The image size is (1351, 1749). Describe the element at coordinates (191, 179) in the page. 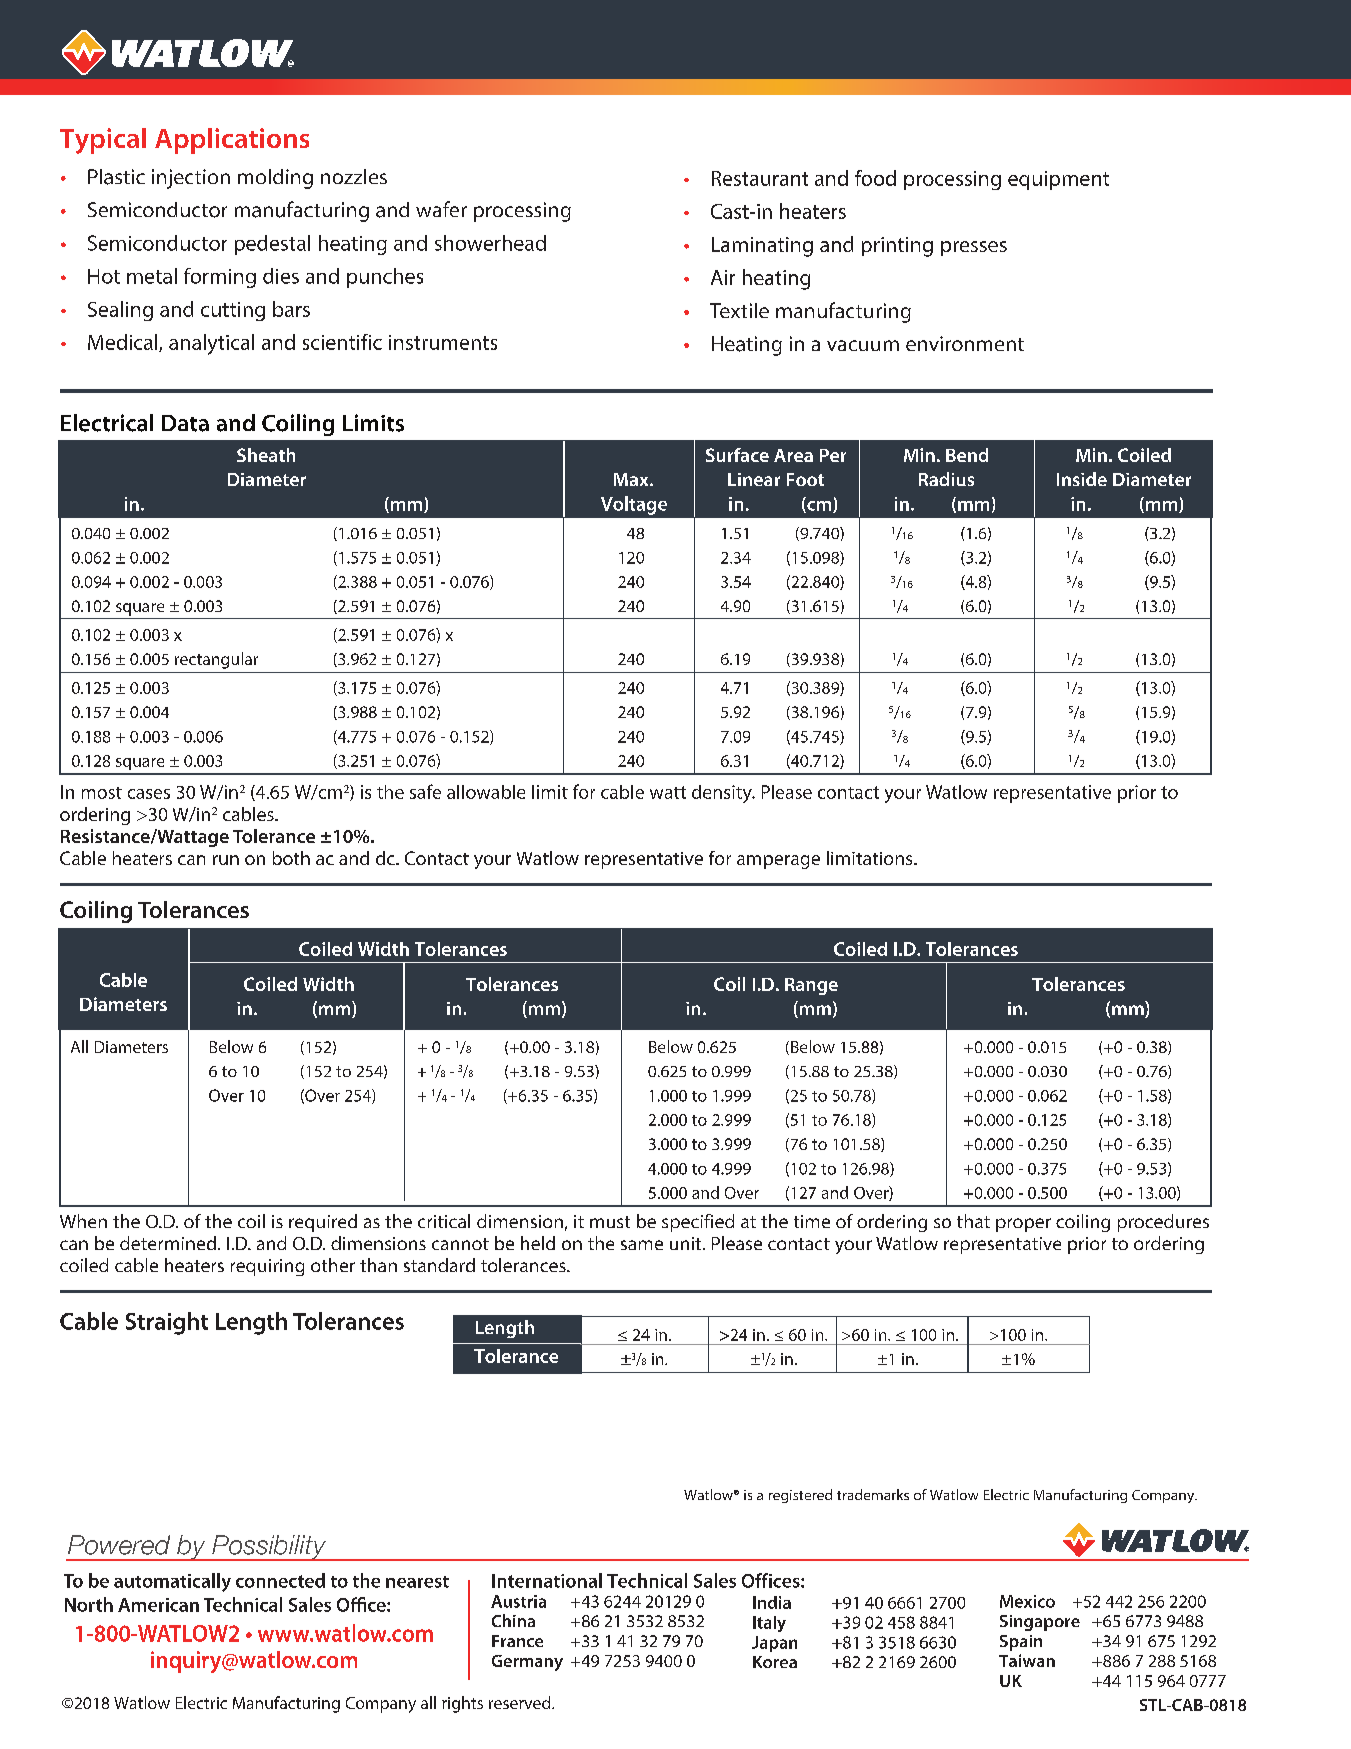

I see `injection` at that location.
